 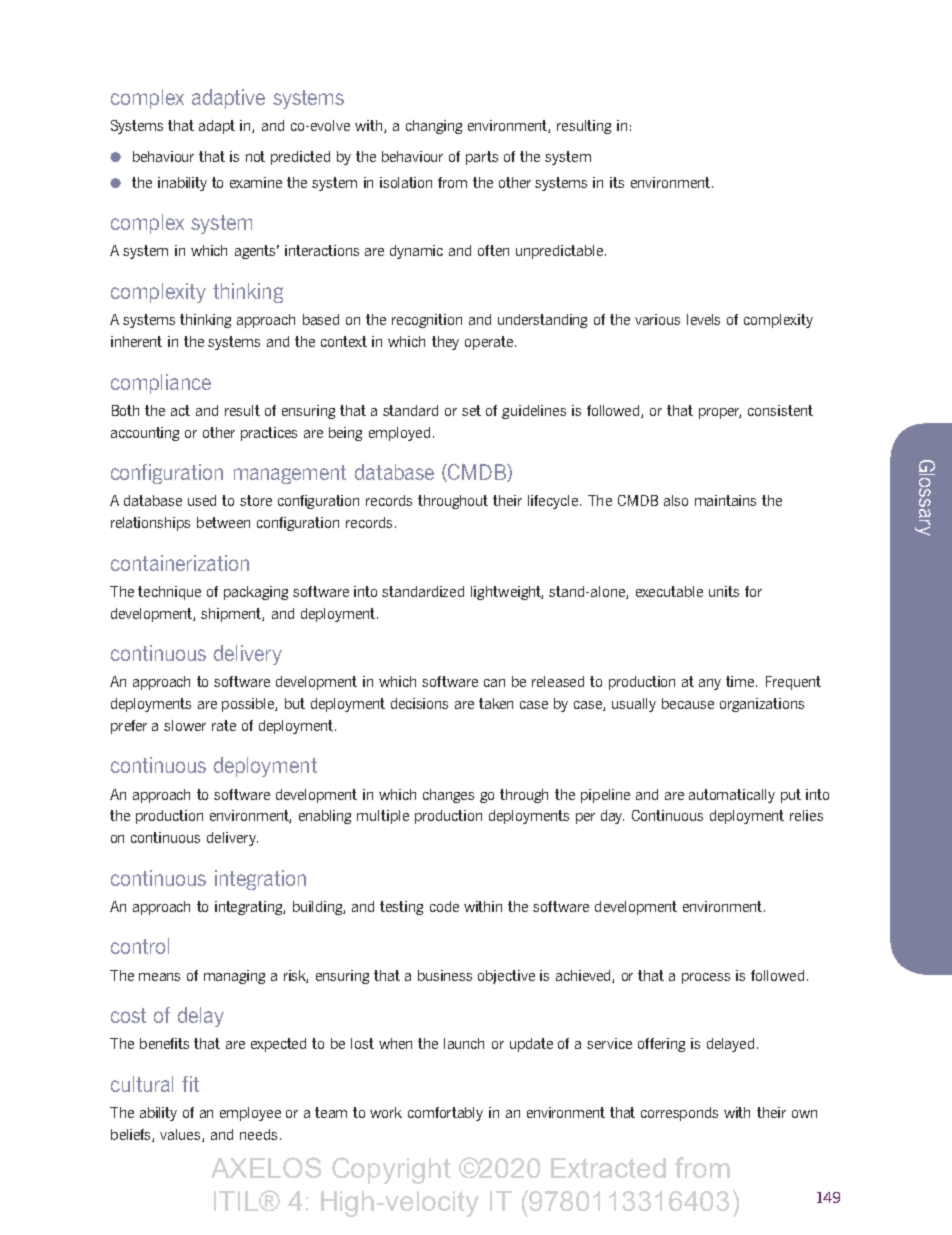 What do you see at coordinates (258, 1134) in the screenshot?
I see `needs` at bounding box center [258, 1134].
